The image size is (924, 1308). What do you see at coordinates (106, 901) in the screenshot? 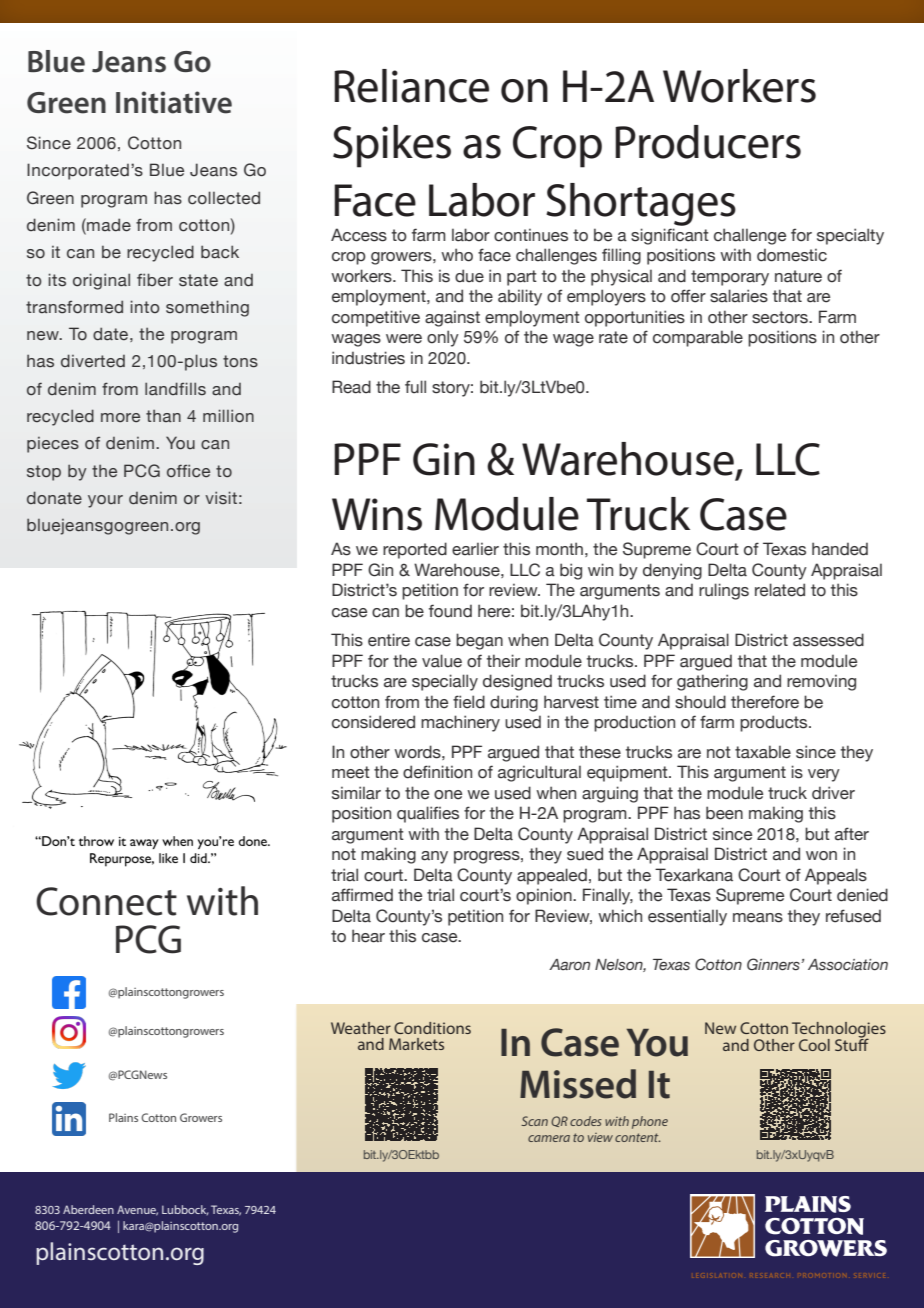
I see `Connect` at bounding box center [106, 901].
